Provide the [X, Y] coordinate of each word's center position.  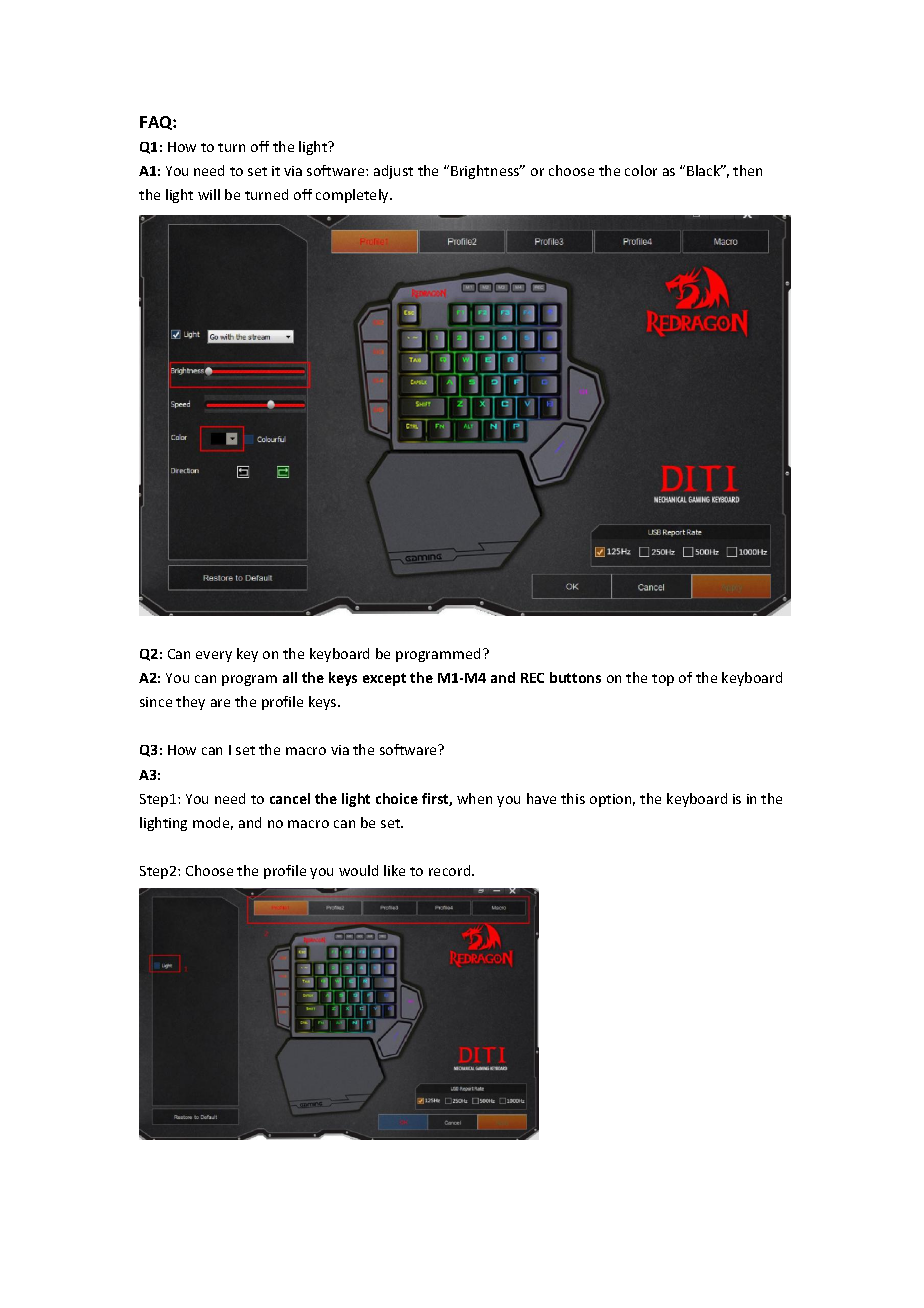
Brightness [486, 172]
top [663, 680]
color [641, 170]
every [214, 656]
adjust [393, 172]
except [384, 679]
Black [705, 170]
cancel [290, 798]
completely [353, 196]
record [451, 870]
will [209, 194]
